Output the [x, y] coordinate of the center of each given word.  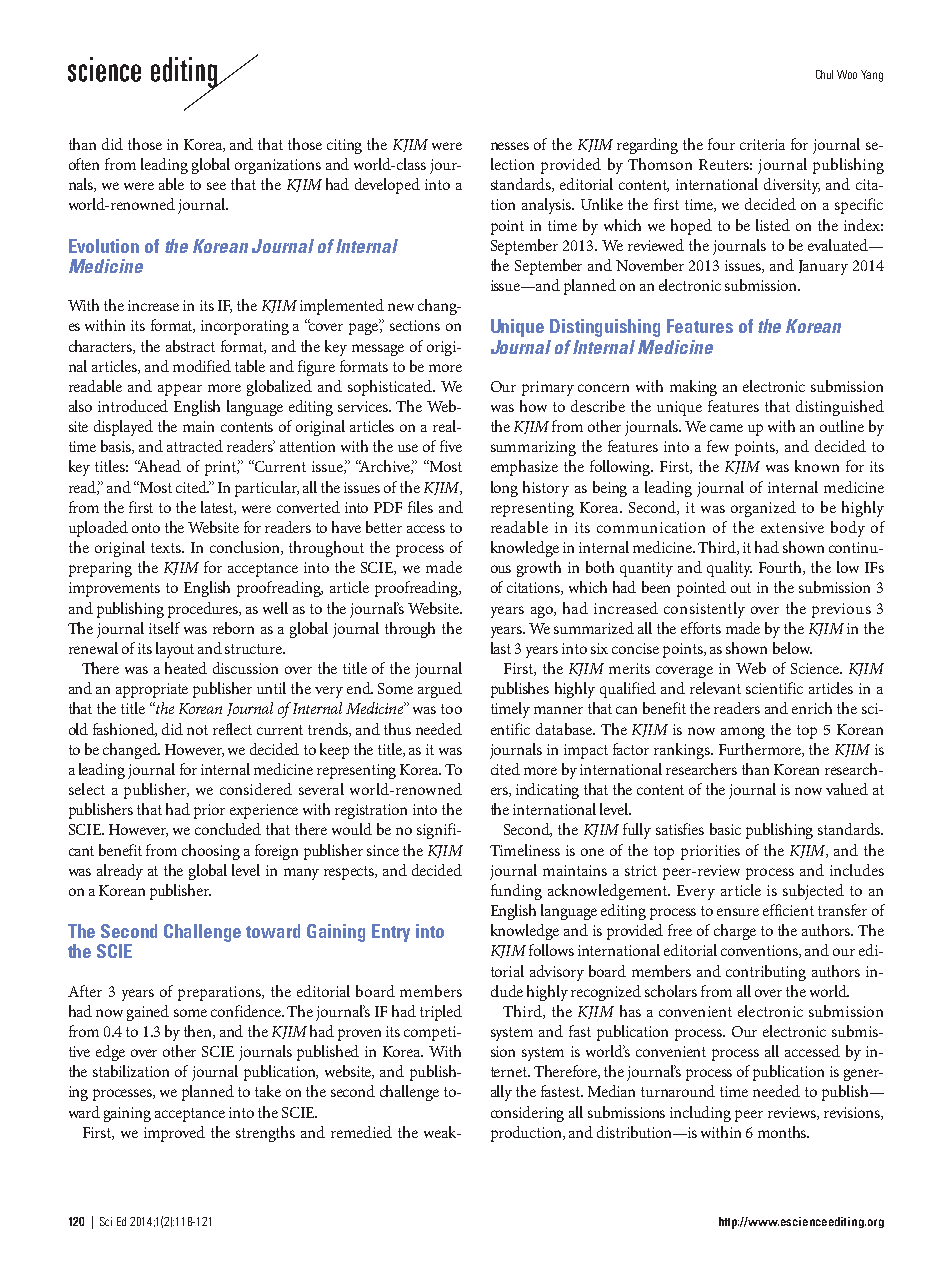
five [451, 446]
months [783, 1132]
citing [344, 146]
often [84, 164]
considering [527, 1114]
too [451, 709]
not [197, 730]
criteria [762, 144]
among [743, 733]
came [726, 428]
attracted [195, 446]
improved [174, 1134]
